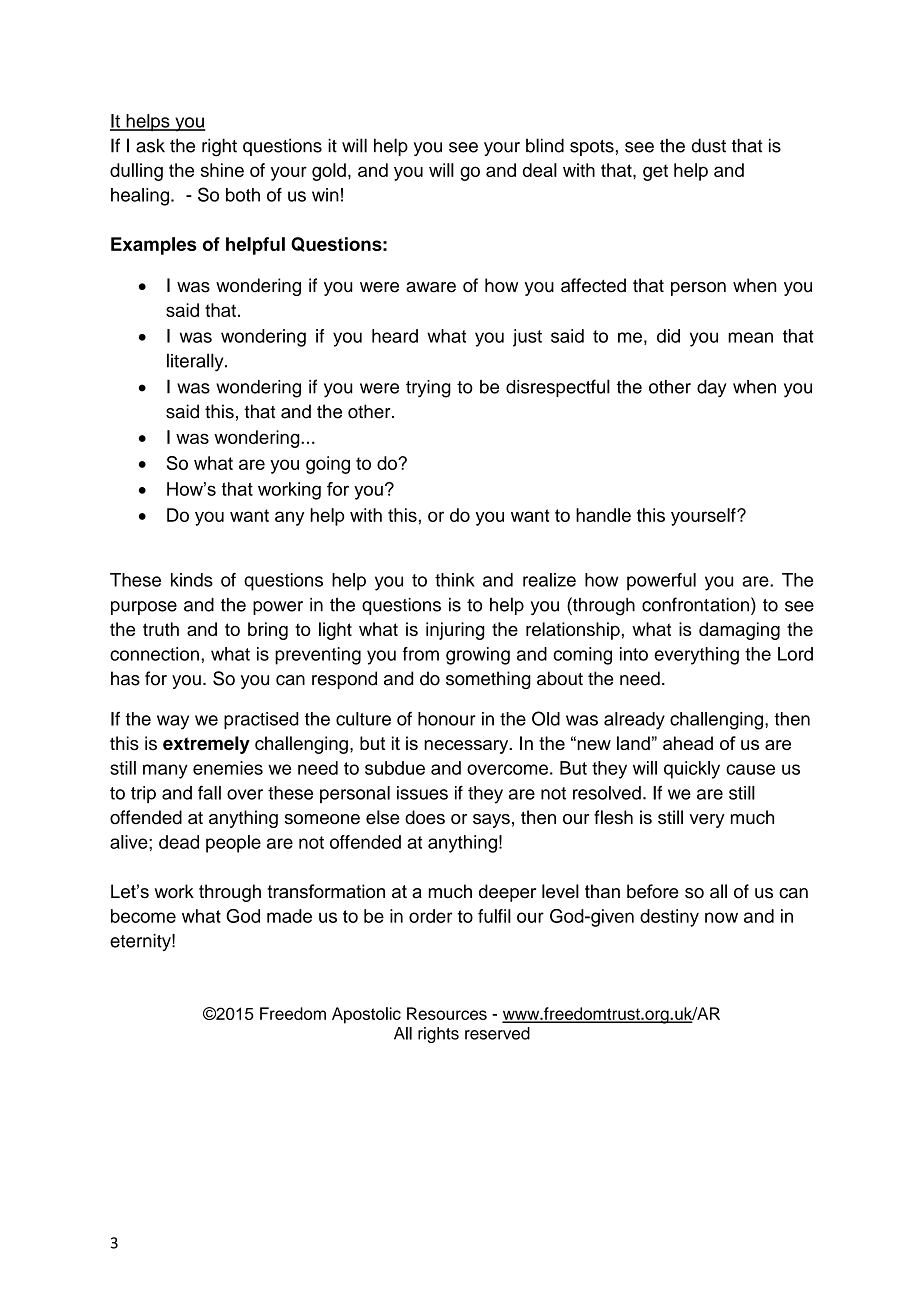 The height and width of the image is (1308, 924). I want to click on dust, so click(708, 145).
